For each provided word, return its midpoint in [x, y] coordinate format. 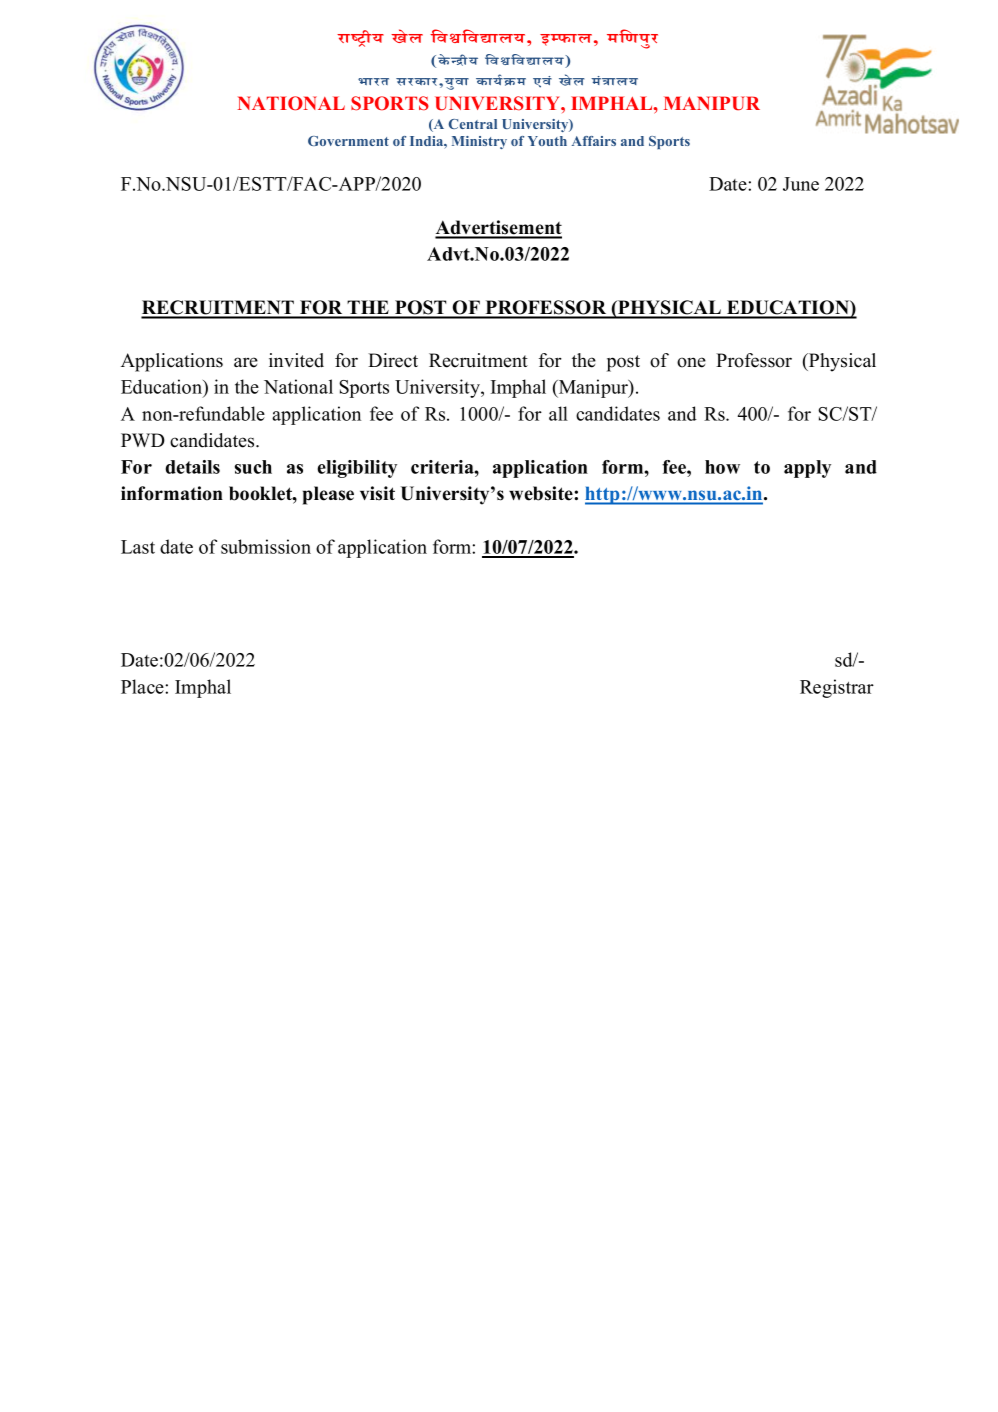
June [801, 184]
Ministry [479, 142]
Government [348, 141]
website [542, 493]
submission [266, 546]
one [691, 362]
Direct [393, 360]
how [722, 467]
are [246, 362]
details [192, 467]
